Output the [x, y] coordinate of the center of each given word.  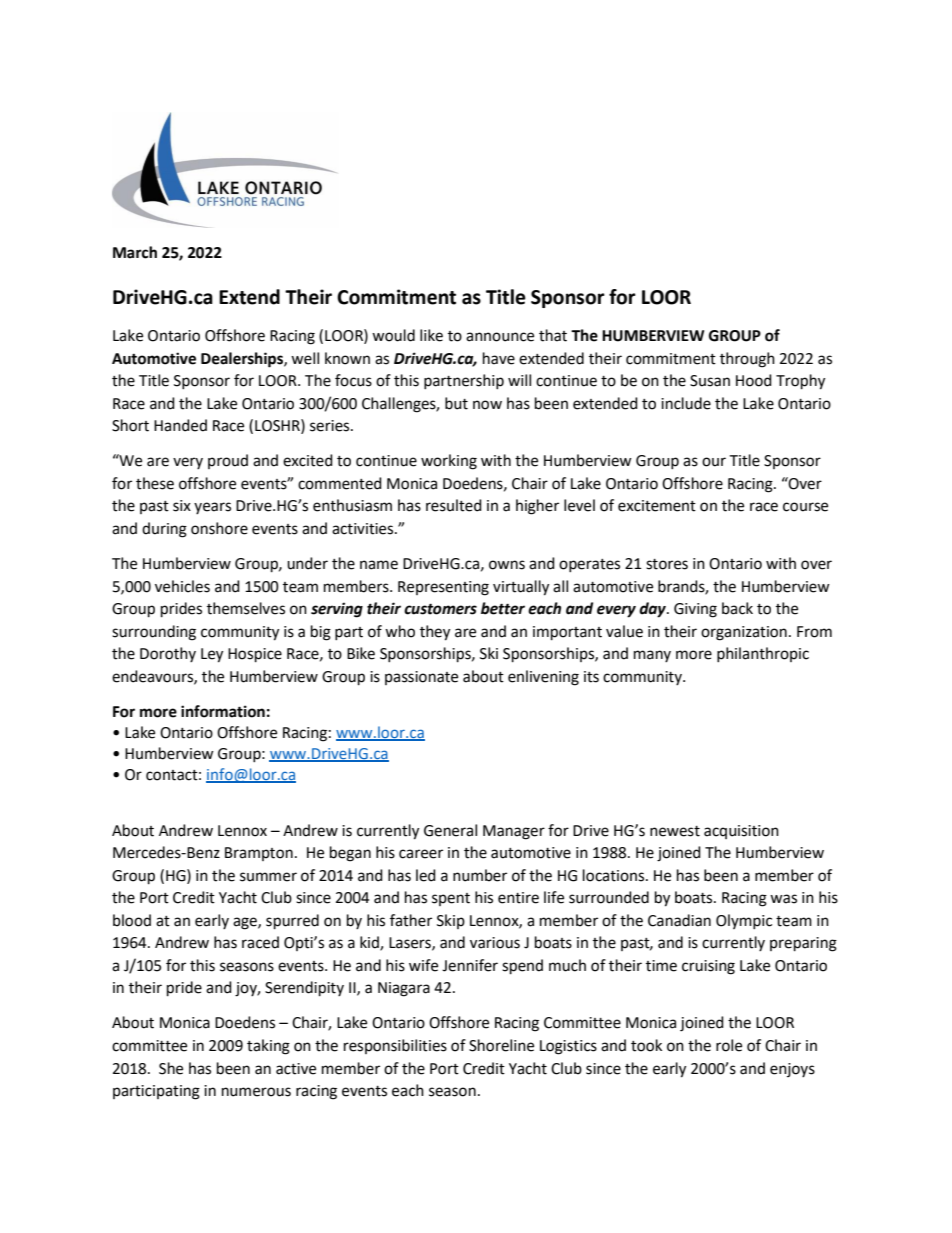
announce [500, 337]
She [171, 1068]
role [729, 1045]
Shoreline [501, 1045]
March [135, 252]
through [747, 360]
